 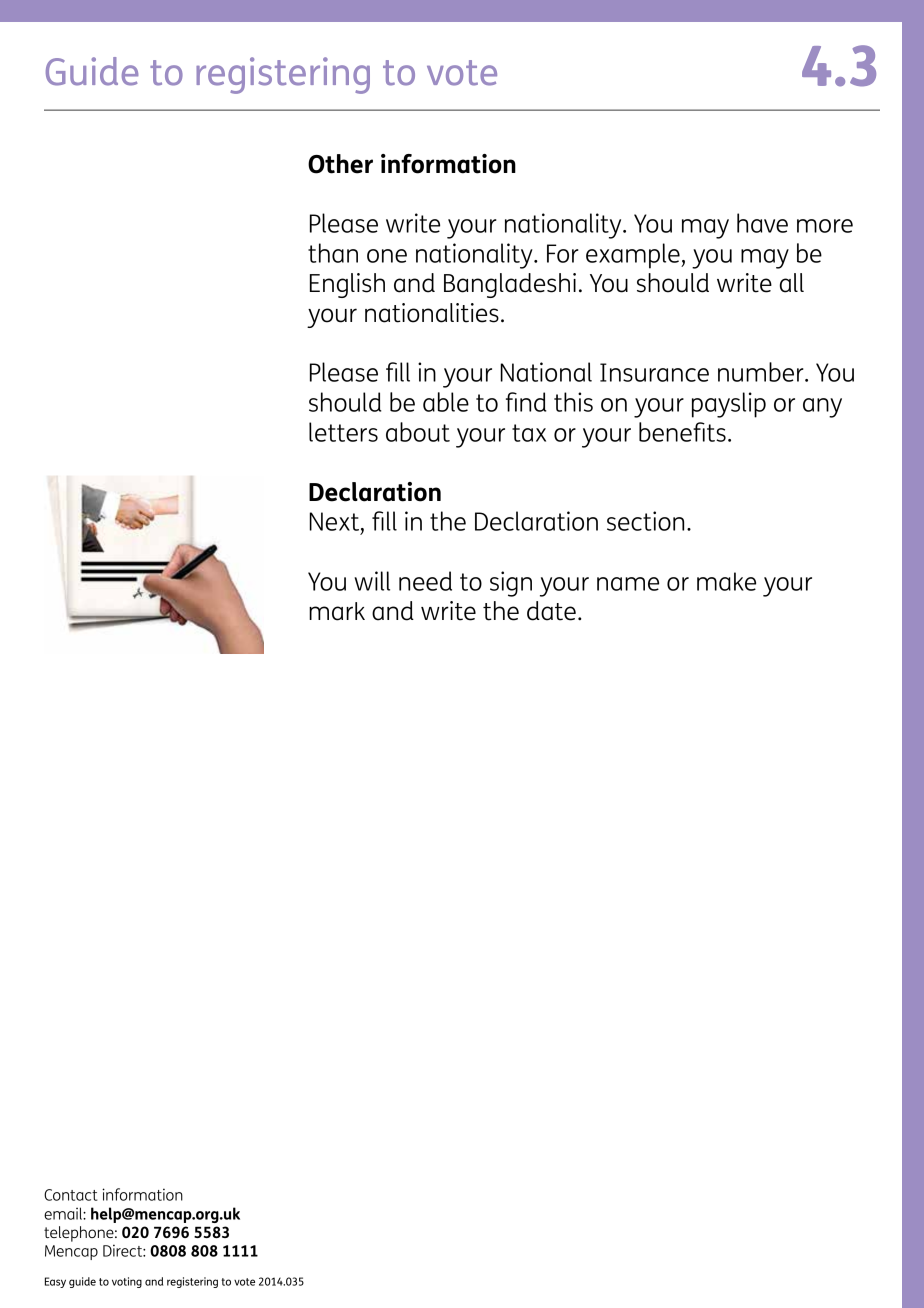 What do you see at coordinates (333, 253) in the image?
I see `than` at bounding box center [333, 253].
